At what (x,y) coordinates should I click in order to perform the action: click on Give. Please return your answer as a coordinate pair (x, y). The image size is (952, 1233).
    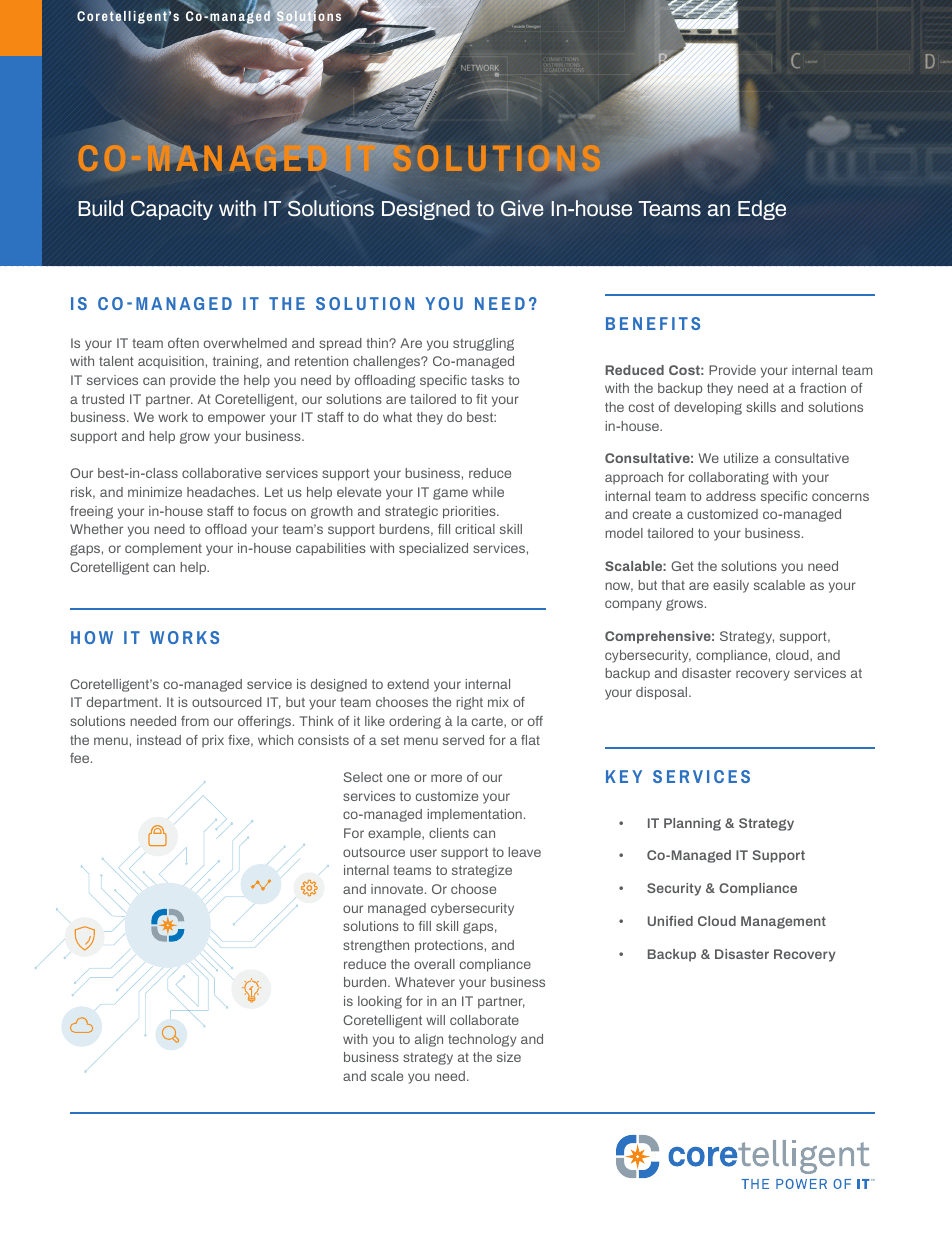
    Looking at the image, I should click on (522, 208).
